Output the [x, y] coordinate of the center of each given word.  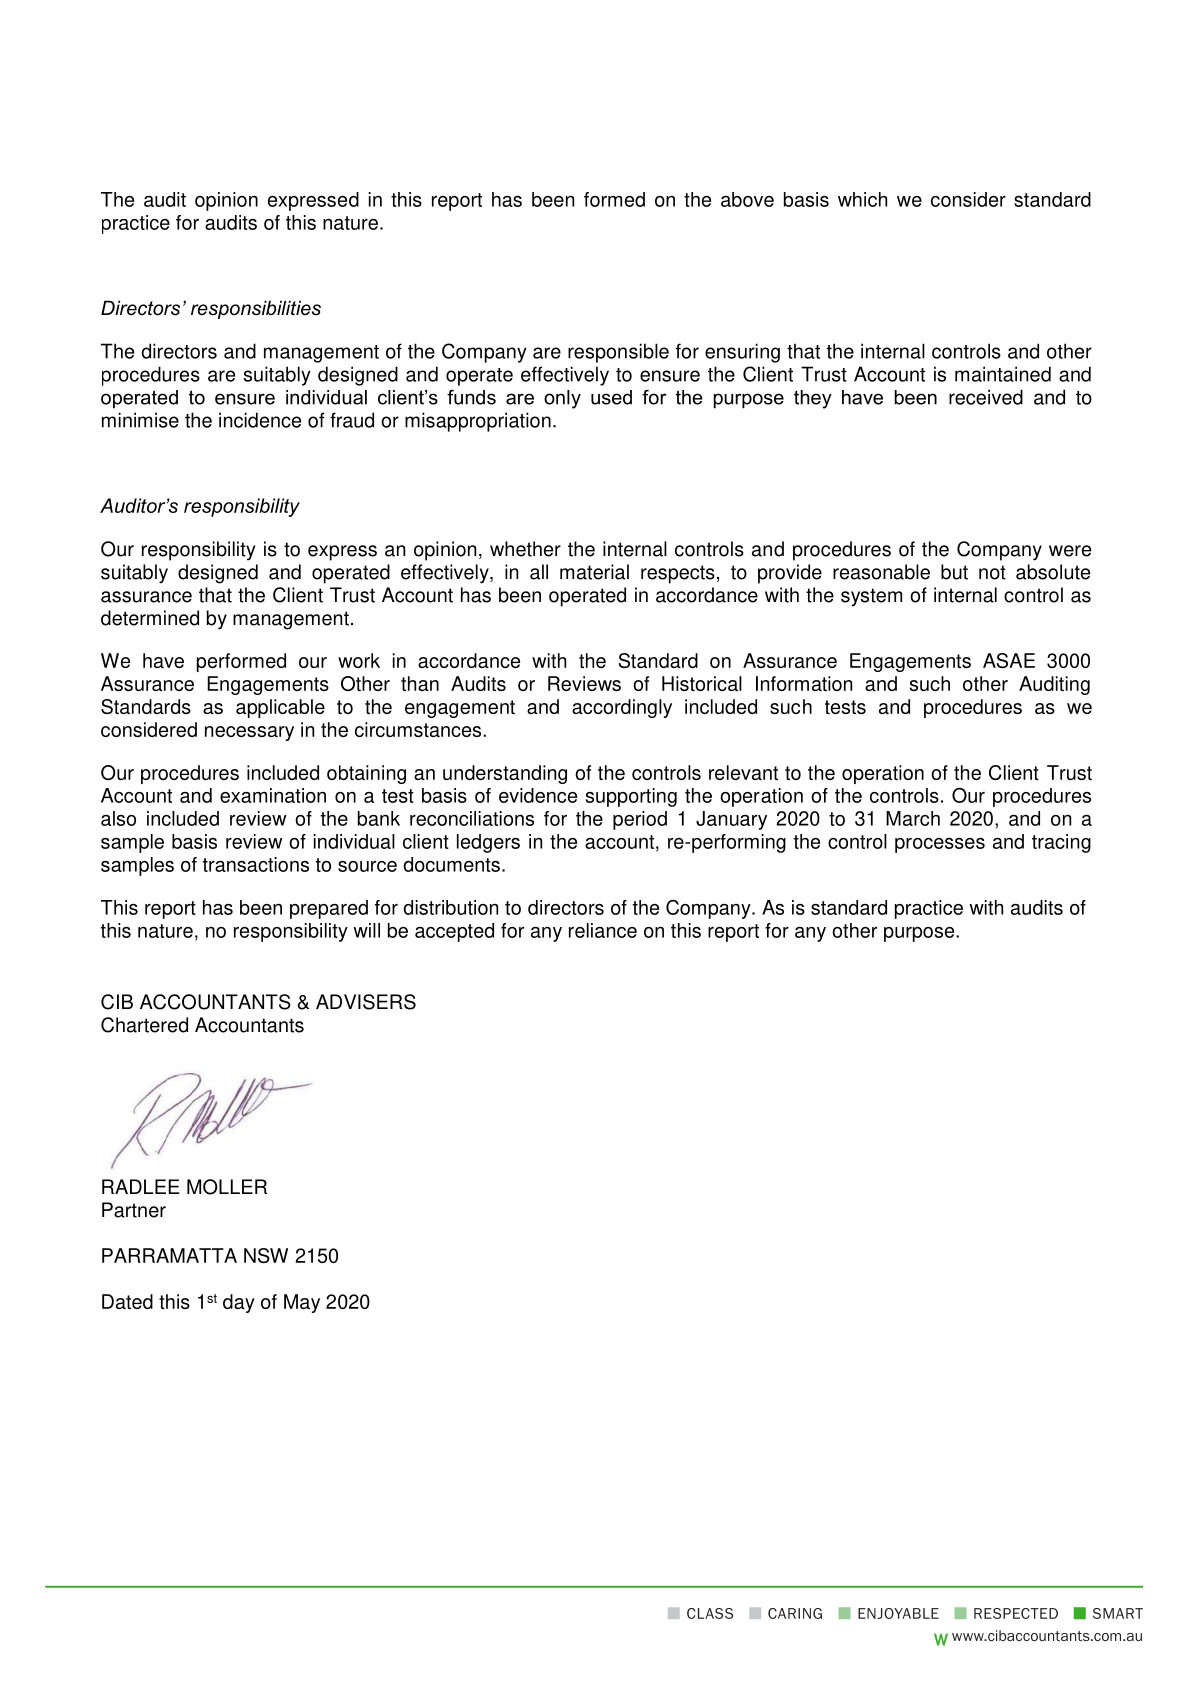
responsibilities [256, 309]
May [302, 1303]
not [992, 572]
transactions [255, 864]
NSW [266, 1255]
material [594, 572]
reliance [603, 930]
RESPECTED [1016, 1613]
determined [150, 618]
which [862, 199]
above [747, 199]
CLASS [710, 1613]
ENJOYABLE [898, 1613]
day [239, 1303]
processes [940, 845]
